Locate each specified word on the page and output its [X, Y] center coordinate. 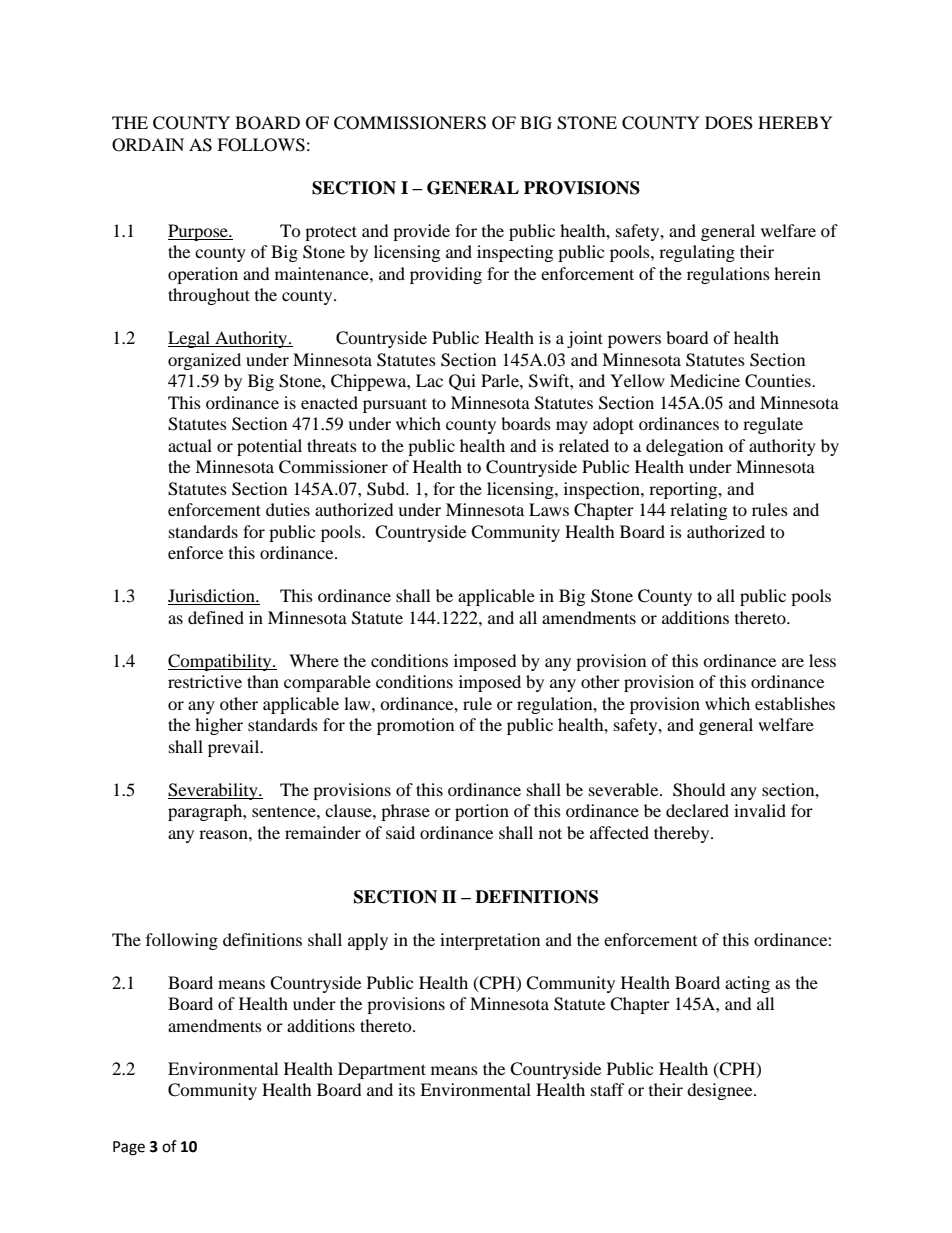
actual [190, 445]
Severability [214, 791]
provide [421, 232]
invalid [760, 810]
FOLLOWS [261, 145]
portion [482, 812]
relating [698, 511]
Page [129, 1148]
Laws [549, 509]
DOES [729, 123]
